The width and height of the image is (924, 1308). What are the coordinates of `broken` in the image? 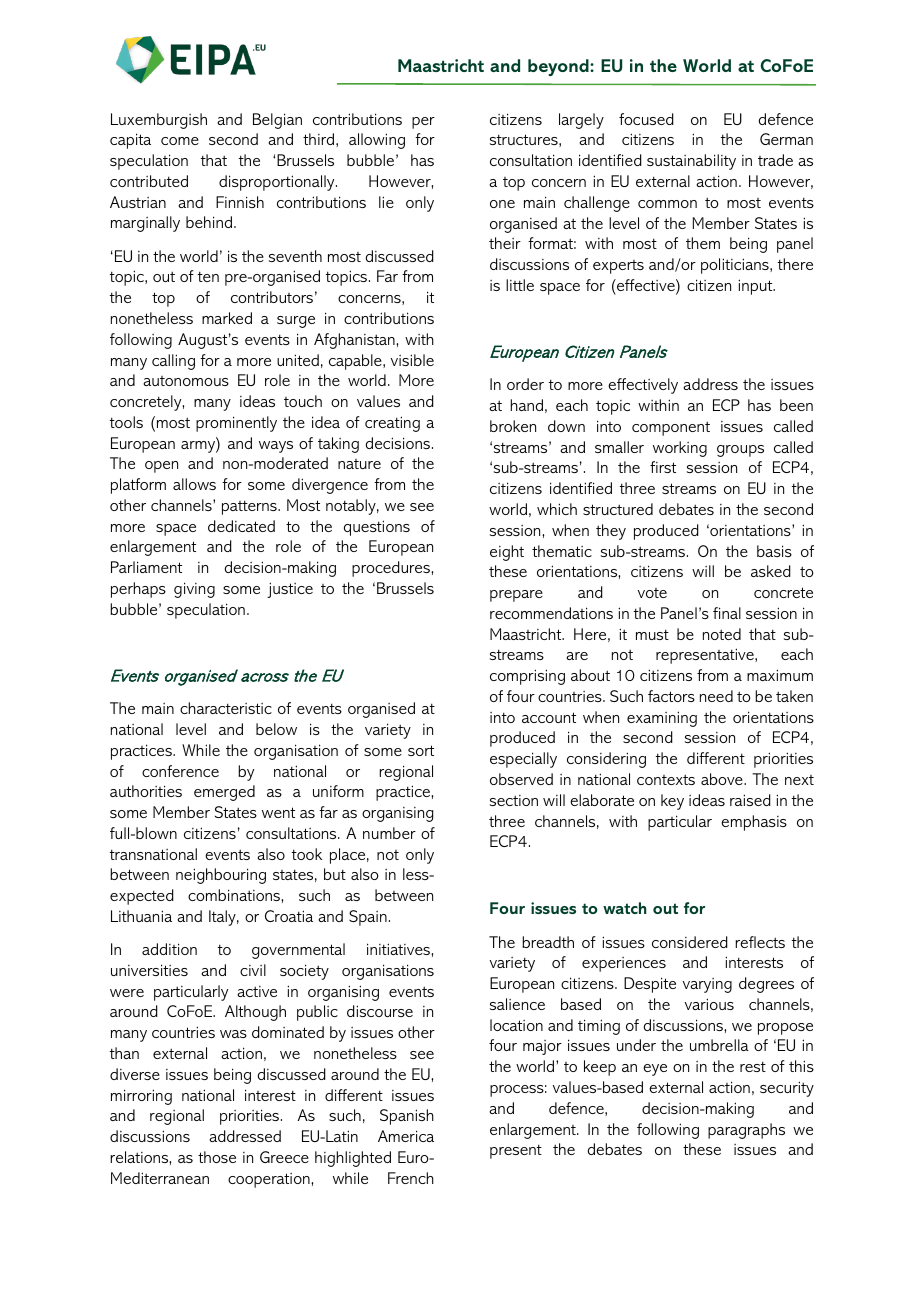 It's located at (513, 426).
